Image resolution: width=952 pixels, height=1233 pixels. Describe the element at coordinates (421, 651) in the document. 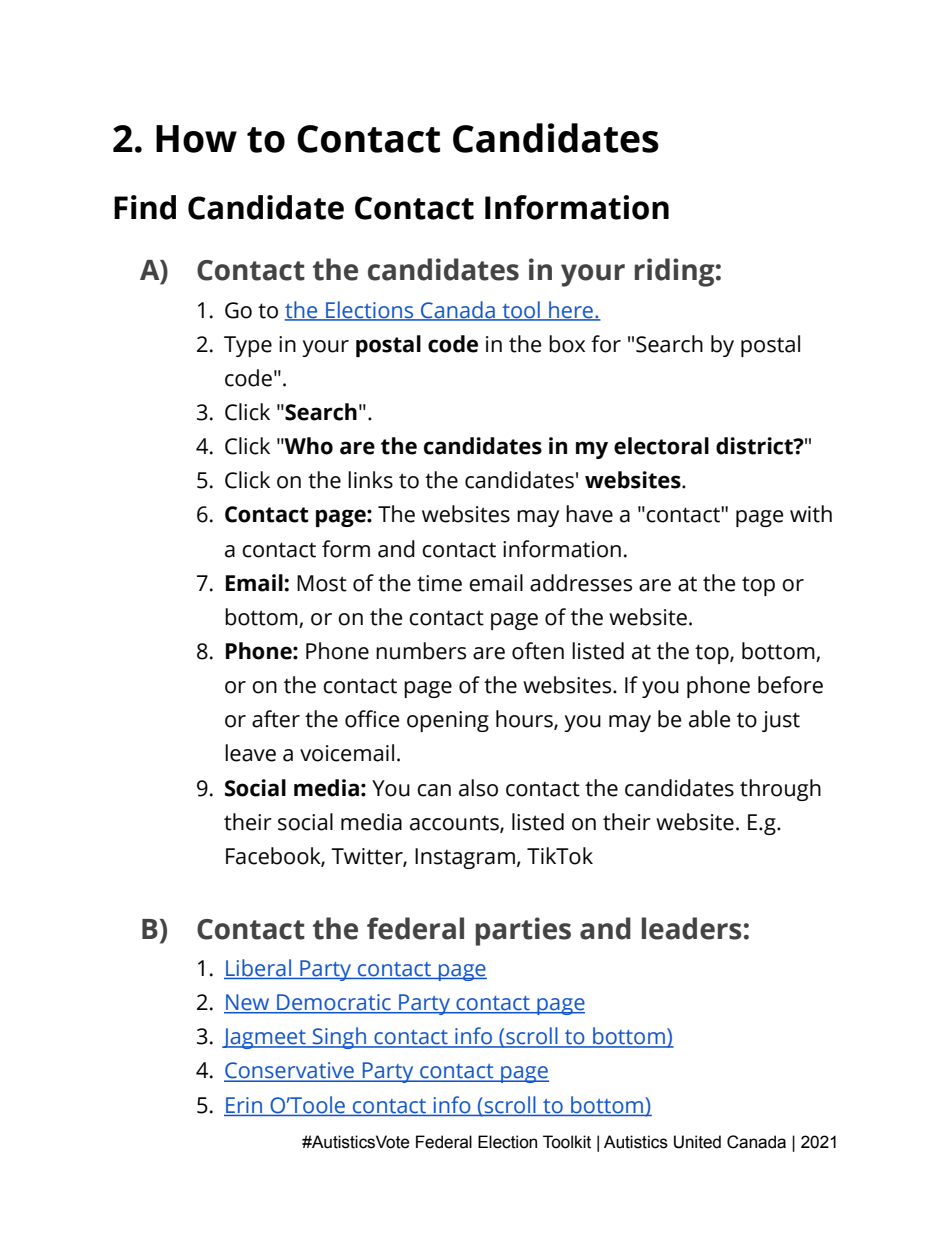

I see `numbers` at that location.
